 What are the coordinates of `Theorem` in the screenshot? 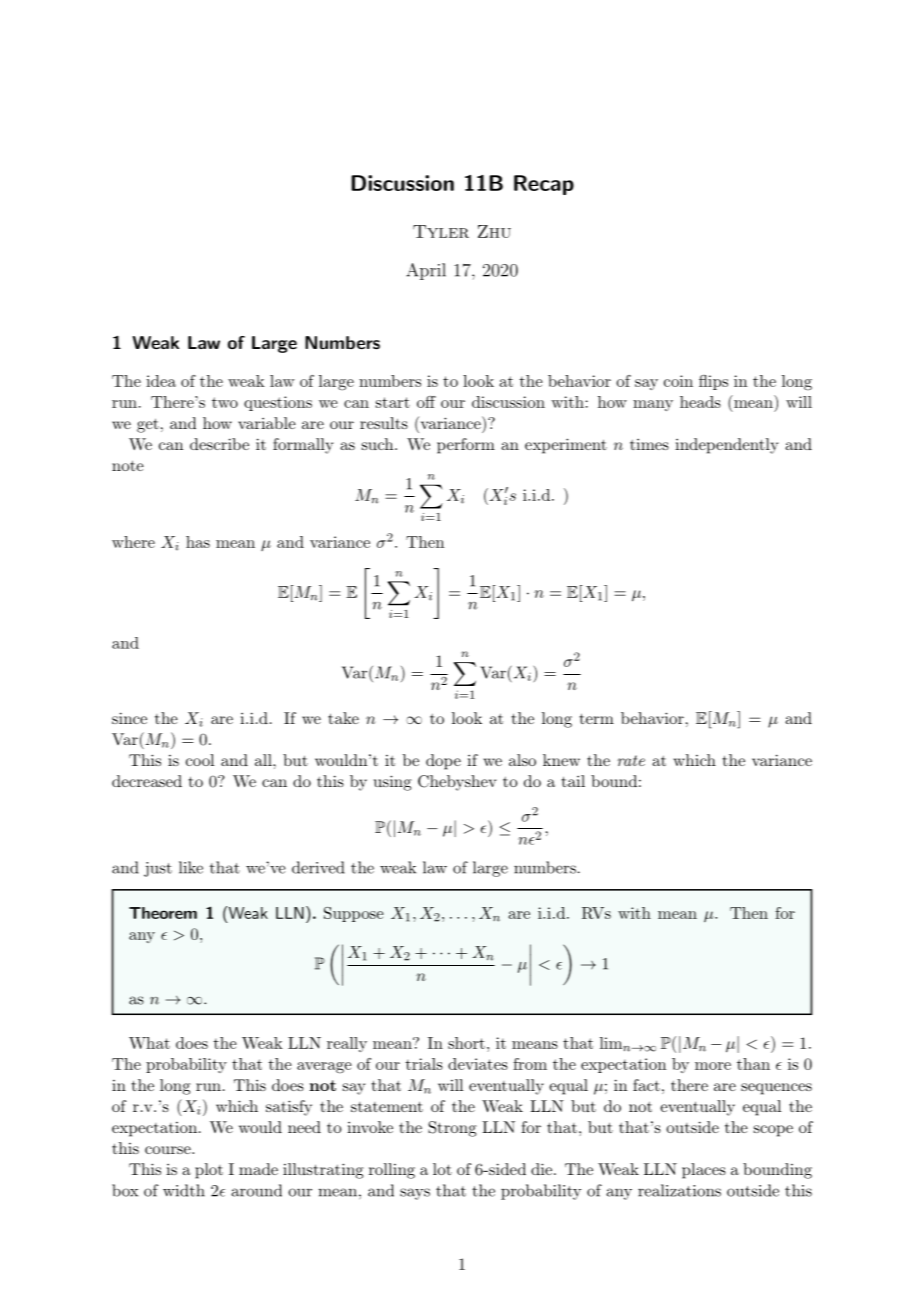 It's located at (163, 913).
